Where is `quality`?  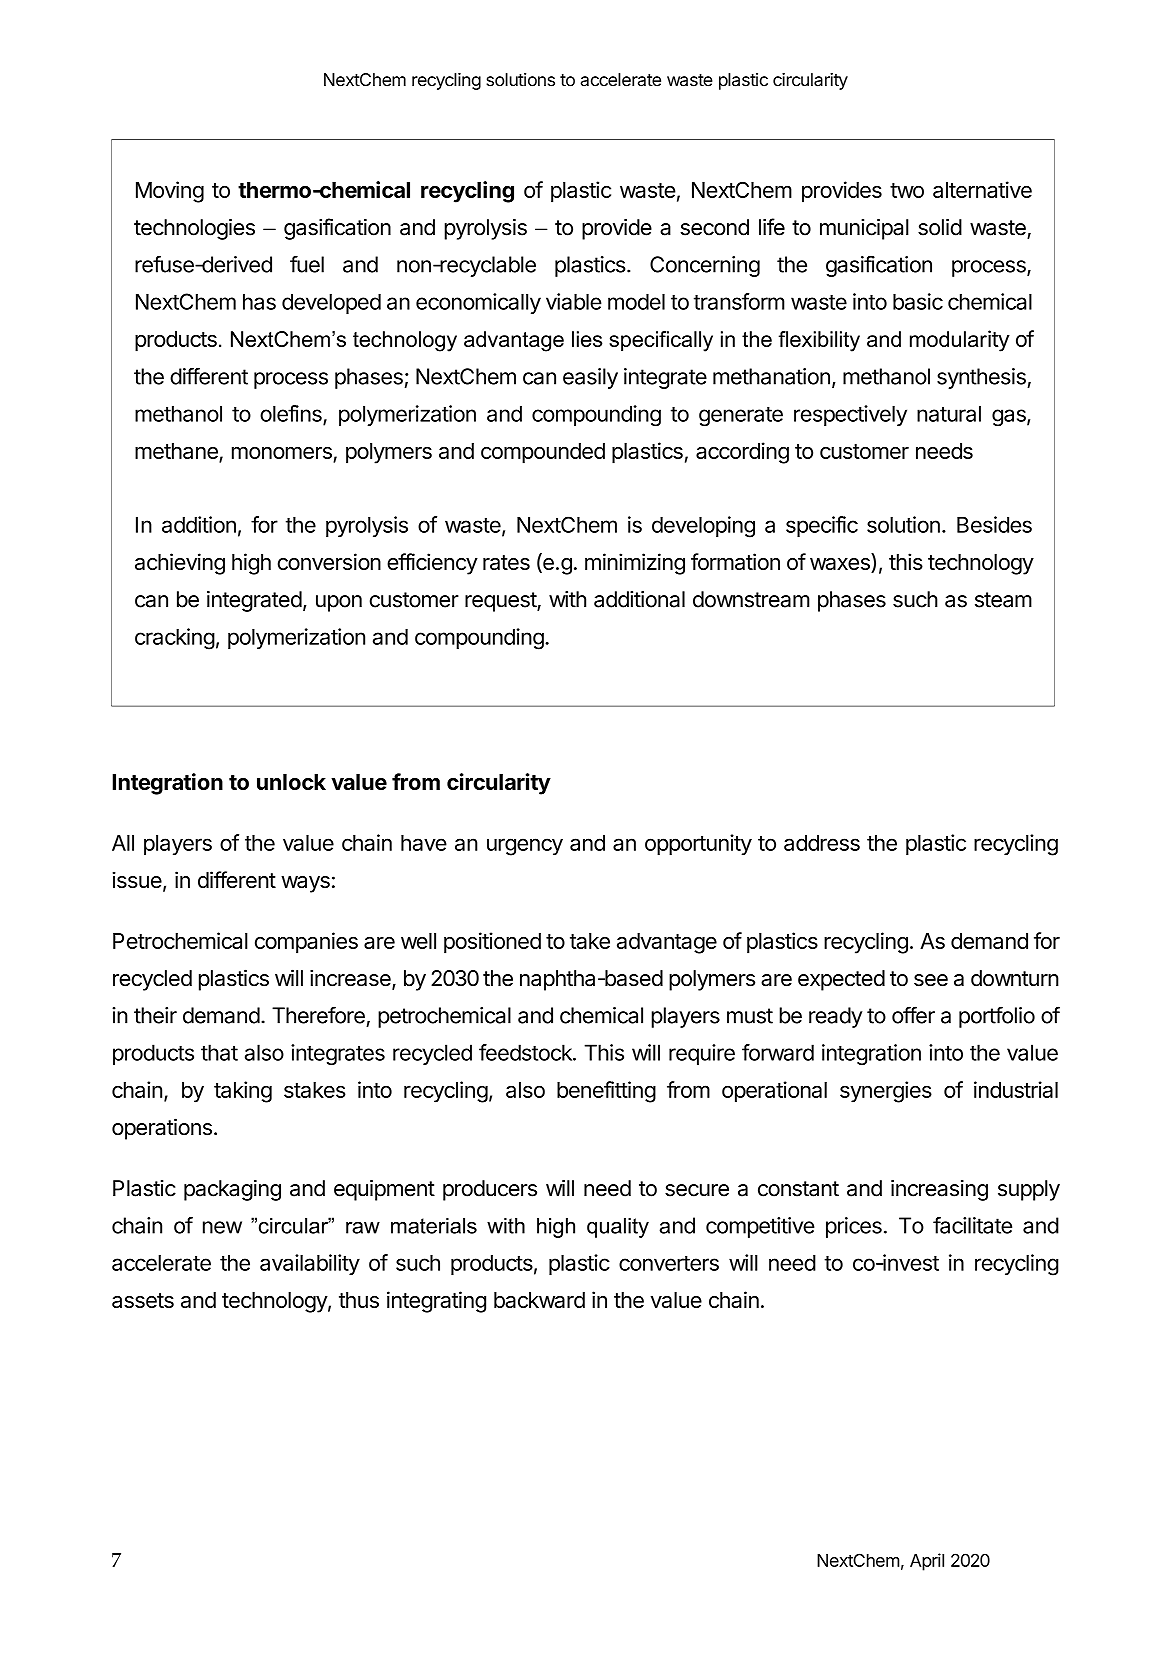
quality is located at coordinates (618, 1228).
